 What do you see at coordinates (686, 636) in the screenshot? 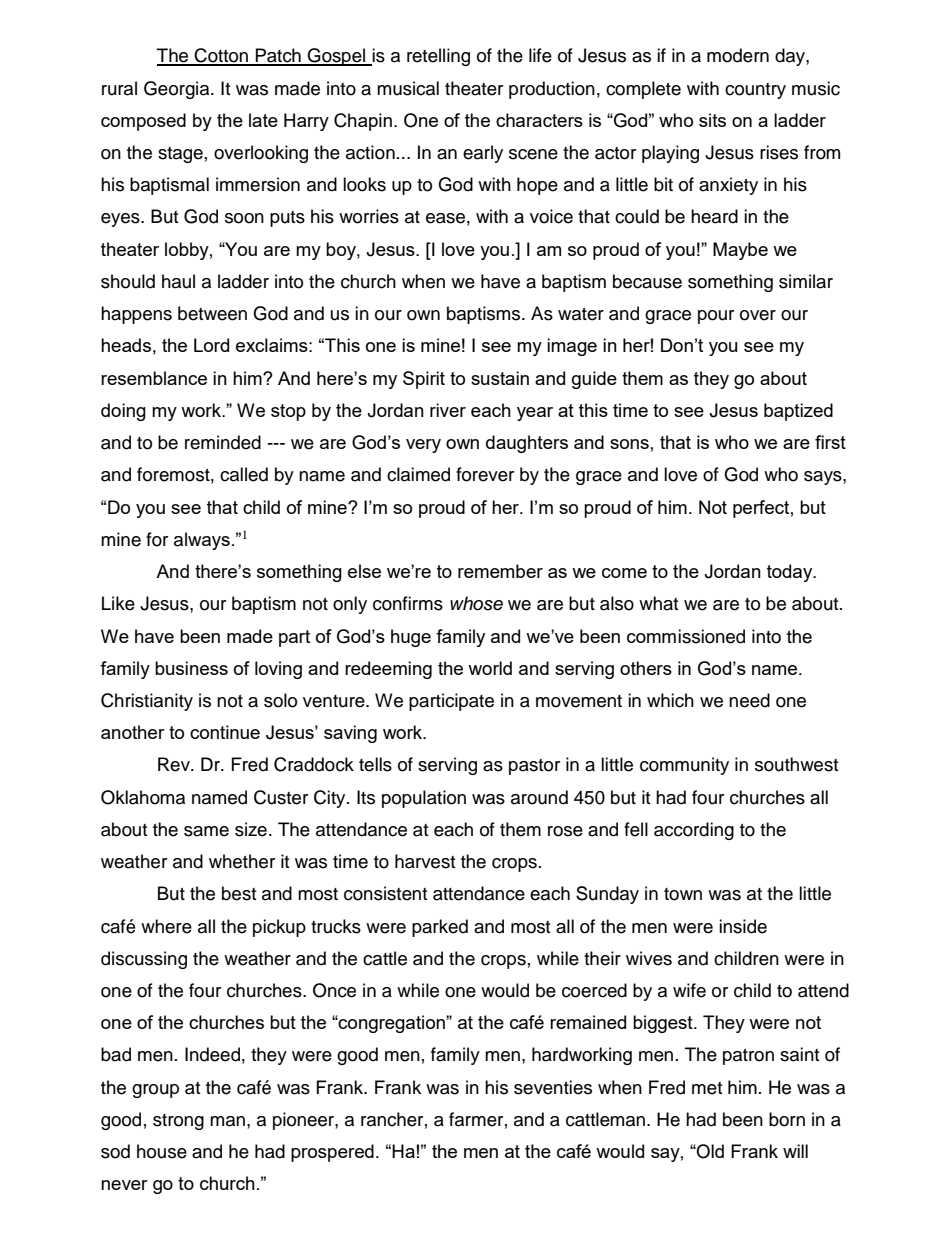
I see `commissioned` at bounding box center [686, 636].
